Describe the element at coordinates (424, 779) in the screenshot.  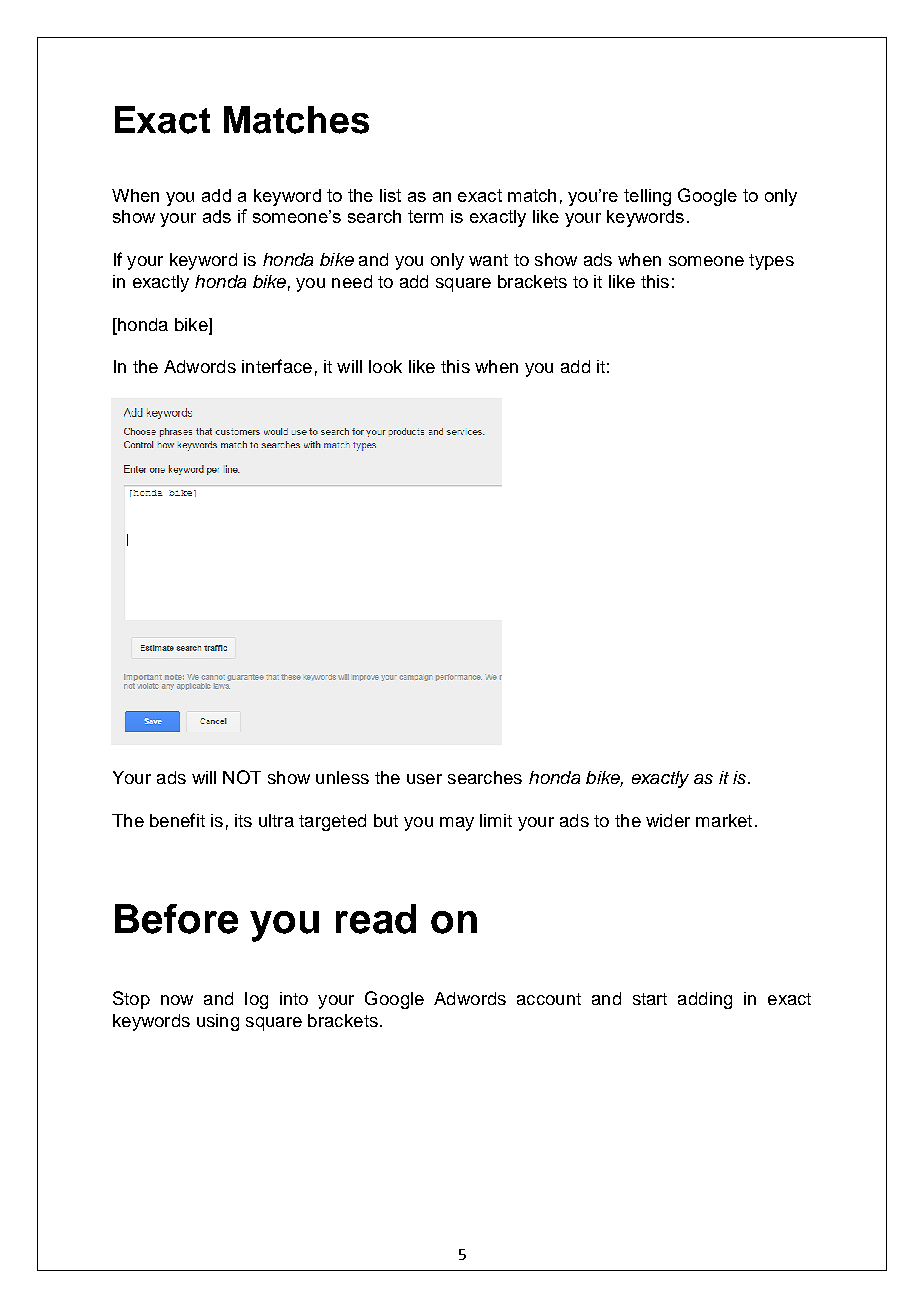
I see `user` at that location.
